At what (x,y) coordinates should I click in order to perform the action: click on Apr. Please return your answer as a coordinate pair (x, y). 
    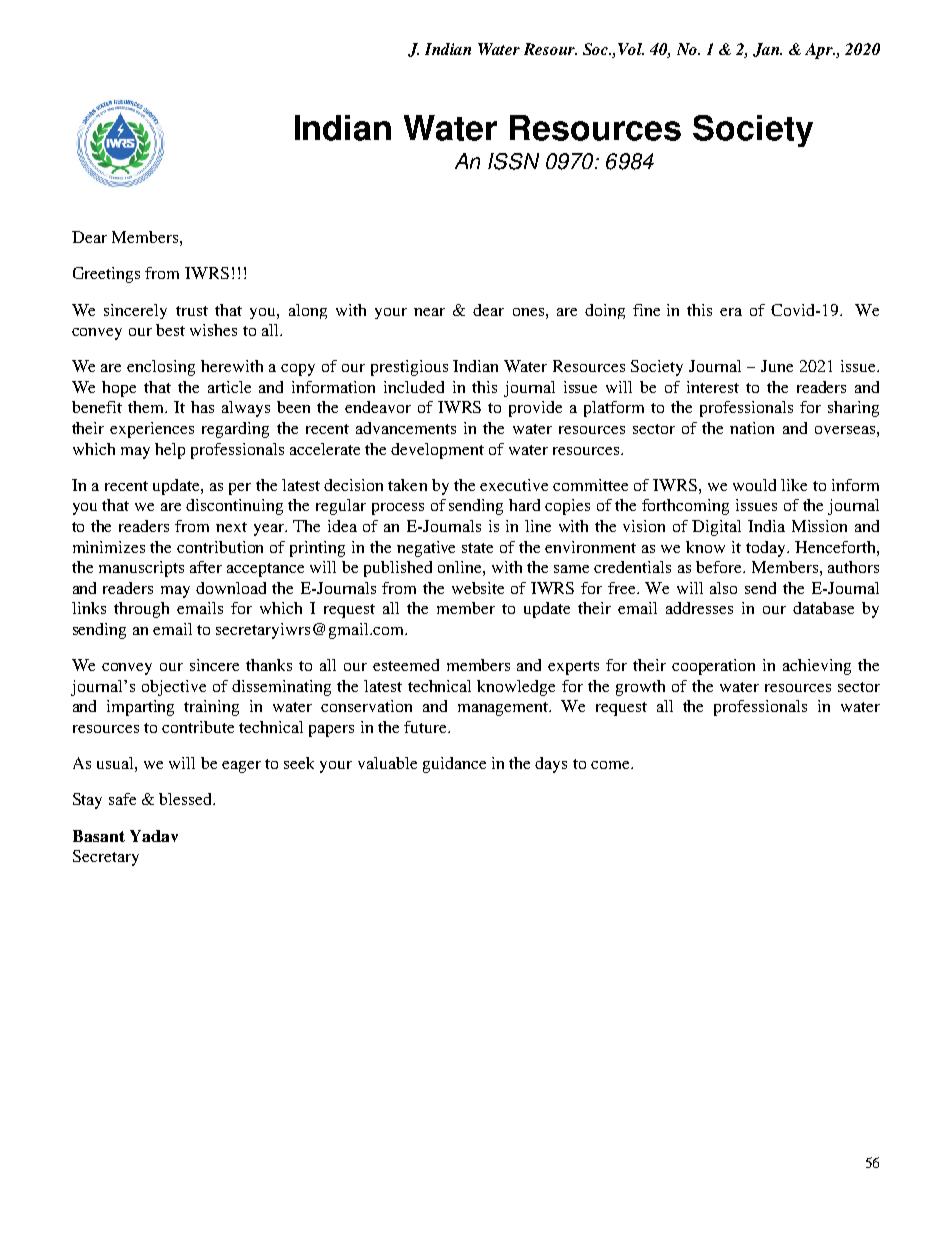
    Looking at the image, I should click on (820, 51).
